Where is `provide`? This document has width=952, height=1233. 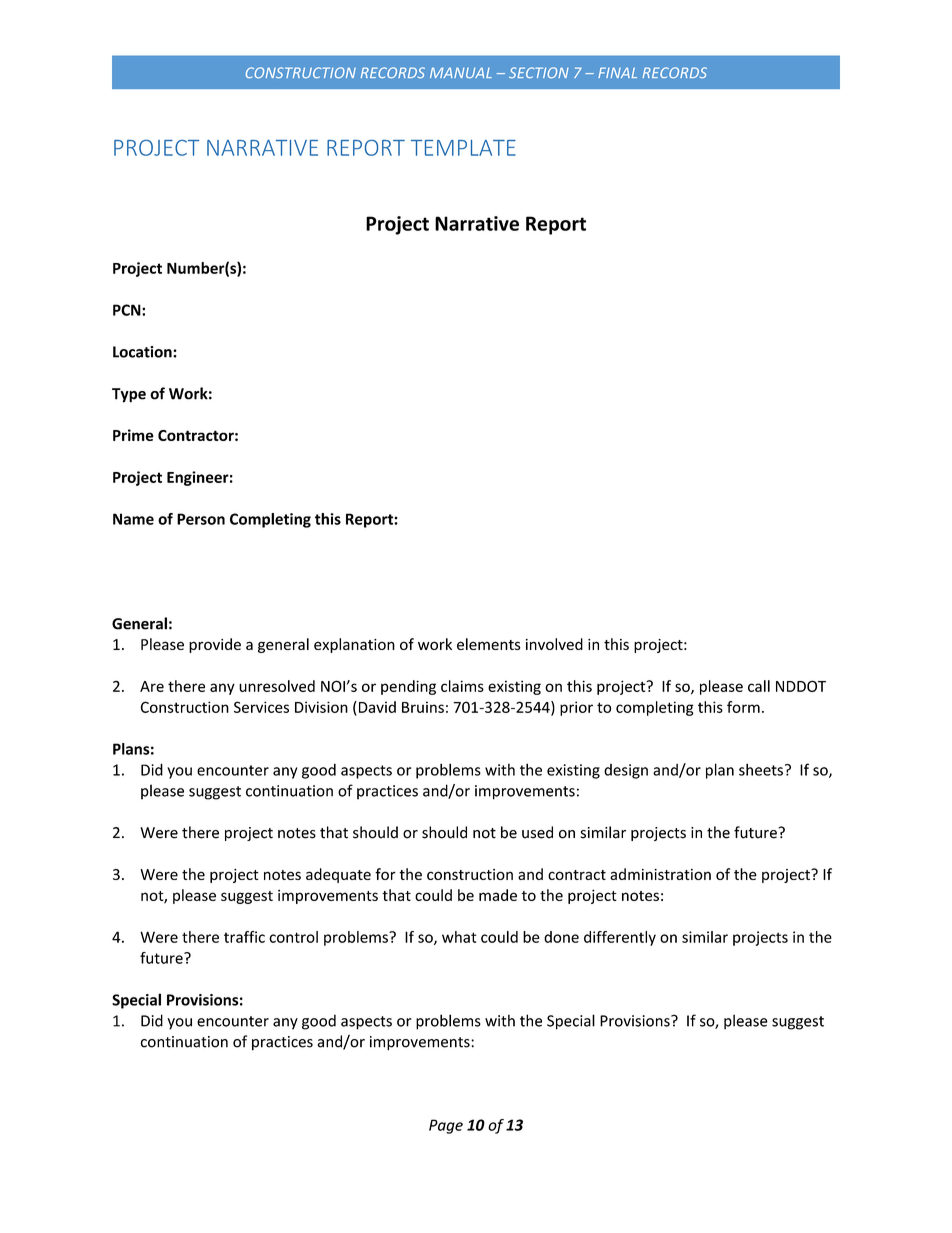 provide is located at coordinates (215, 645).
